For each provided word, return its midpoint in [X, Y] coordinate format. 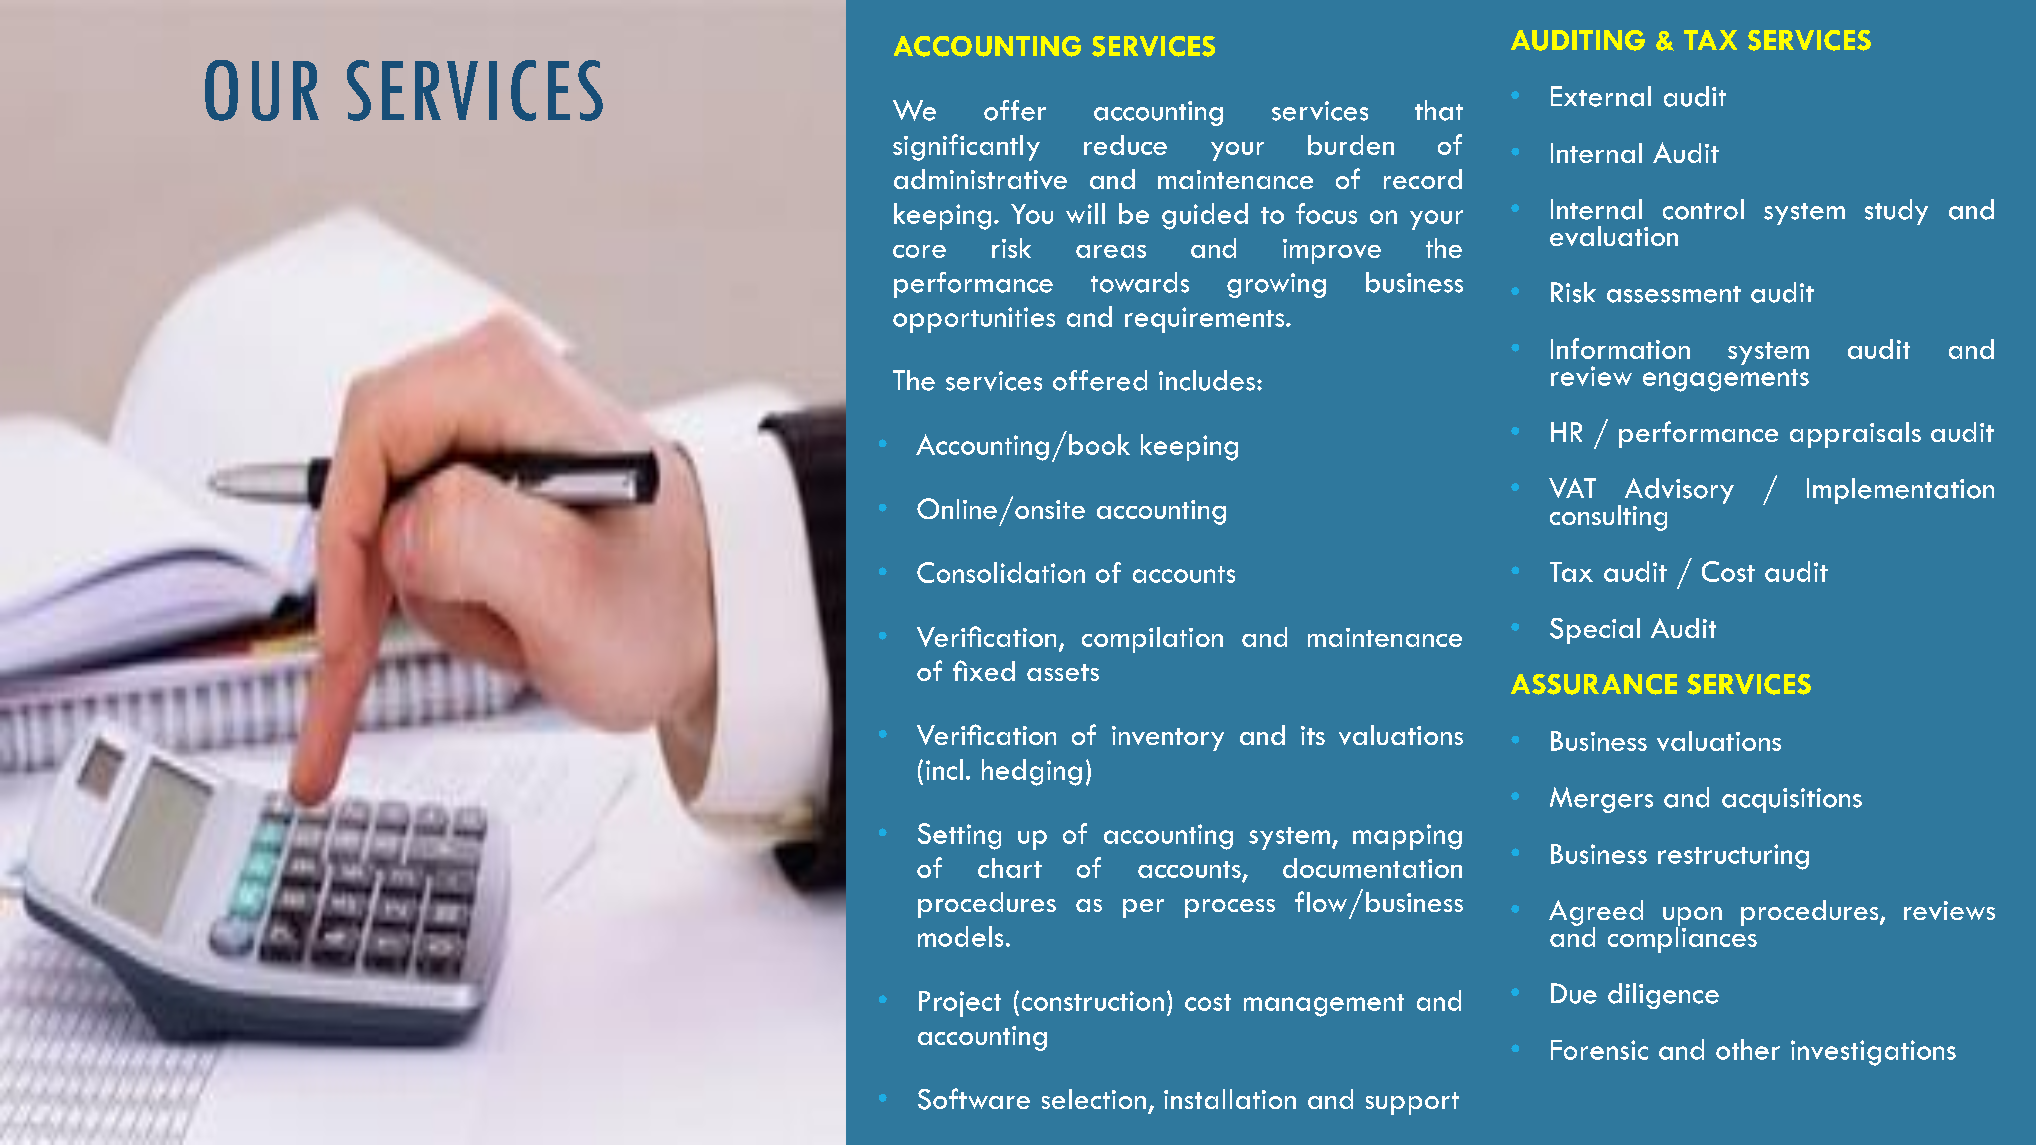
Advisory [1679, 492]
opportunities [974, 320]
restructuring [1733, 857]
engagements [1726, 380]
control [1703, 209]
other [1748, 1049]
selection [1094, 1099]
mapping [1407, 837]
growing [1276, 285]
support [1412, 1103]
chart [1010, 868]
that [1439, 110]
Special [1595, 631]
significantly [966, 147]
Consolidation [1001, 572]
